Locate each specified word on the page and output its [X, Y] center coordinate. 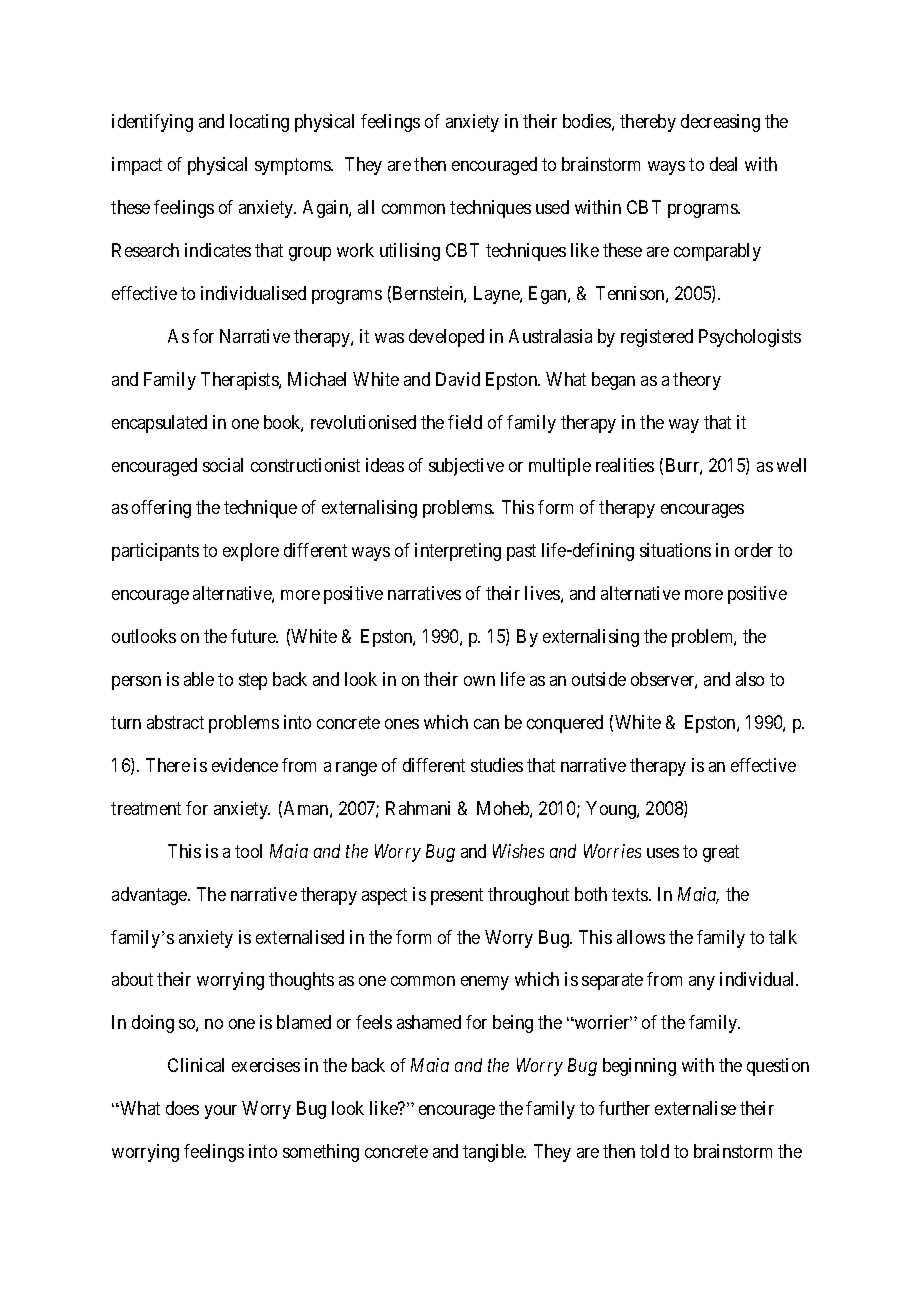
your [221, 1112]
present [457, 896]
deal [723, 164]
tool [248, 851]
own [479, 681]
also [750, 679]
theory [697, 381]
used [552, 207]
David [458, 379]
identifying [152, 123]
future [254, 636]
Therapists [240, 381]
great [721, 853]
